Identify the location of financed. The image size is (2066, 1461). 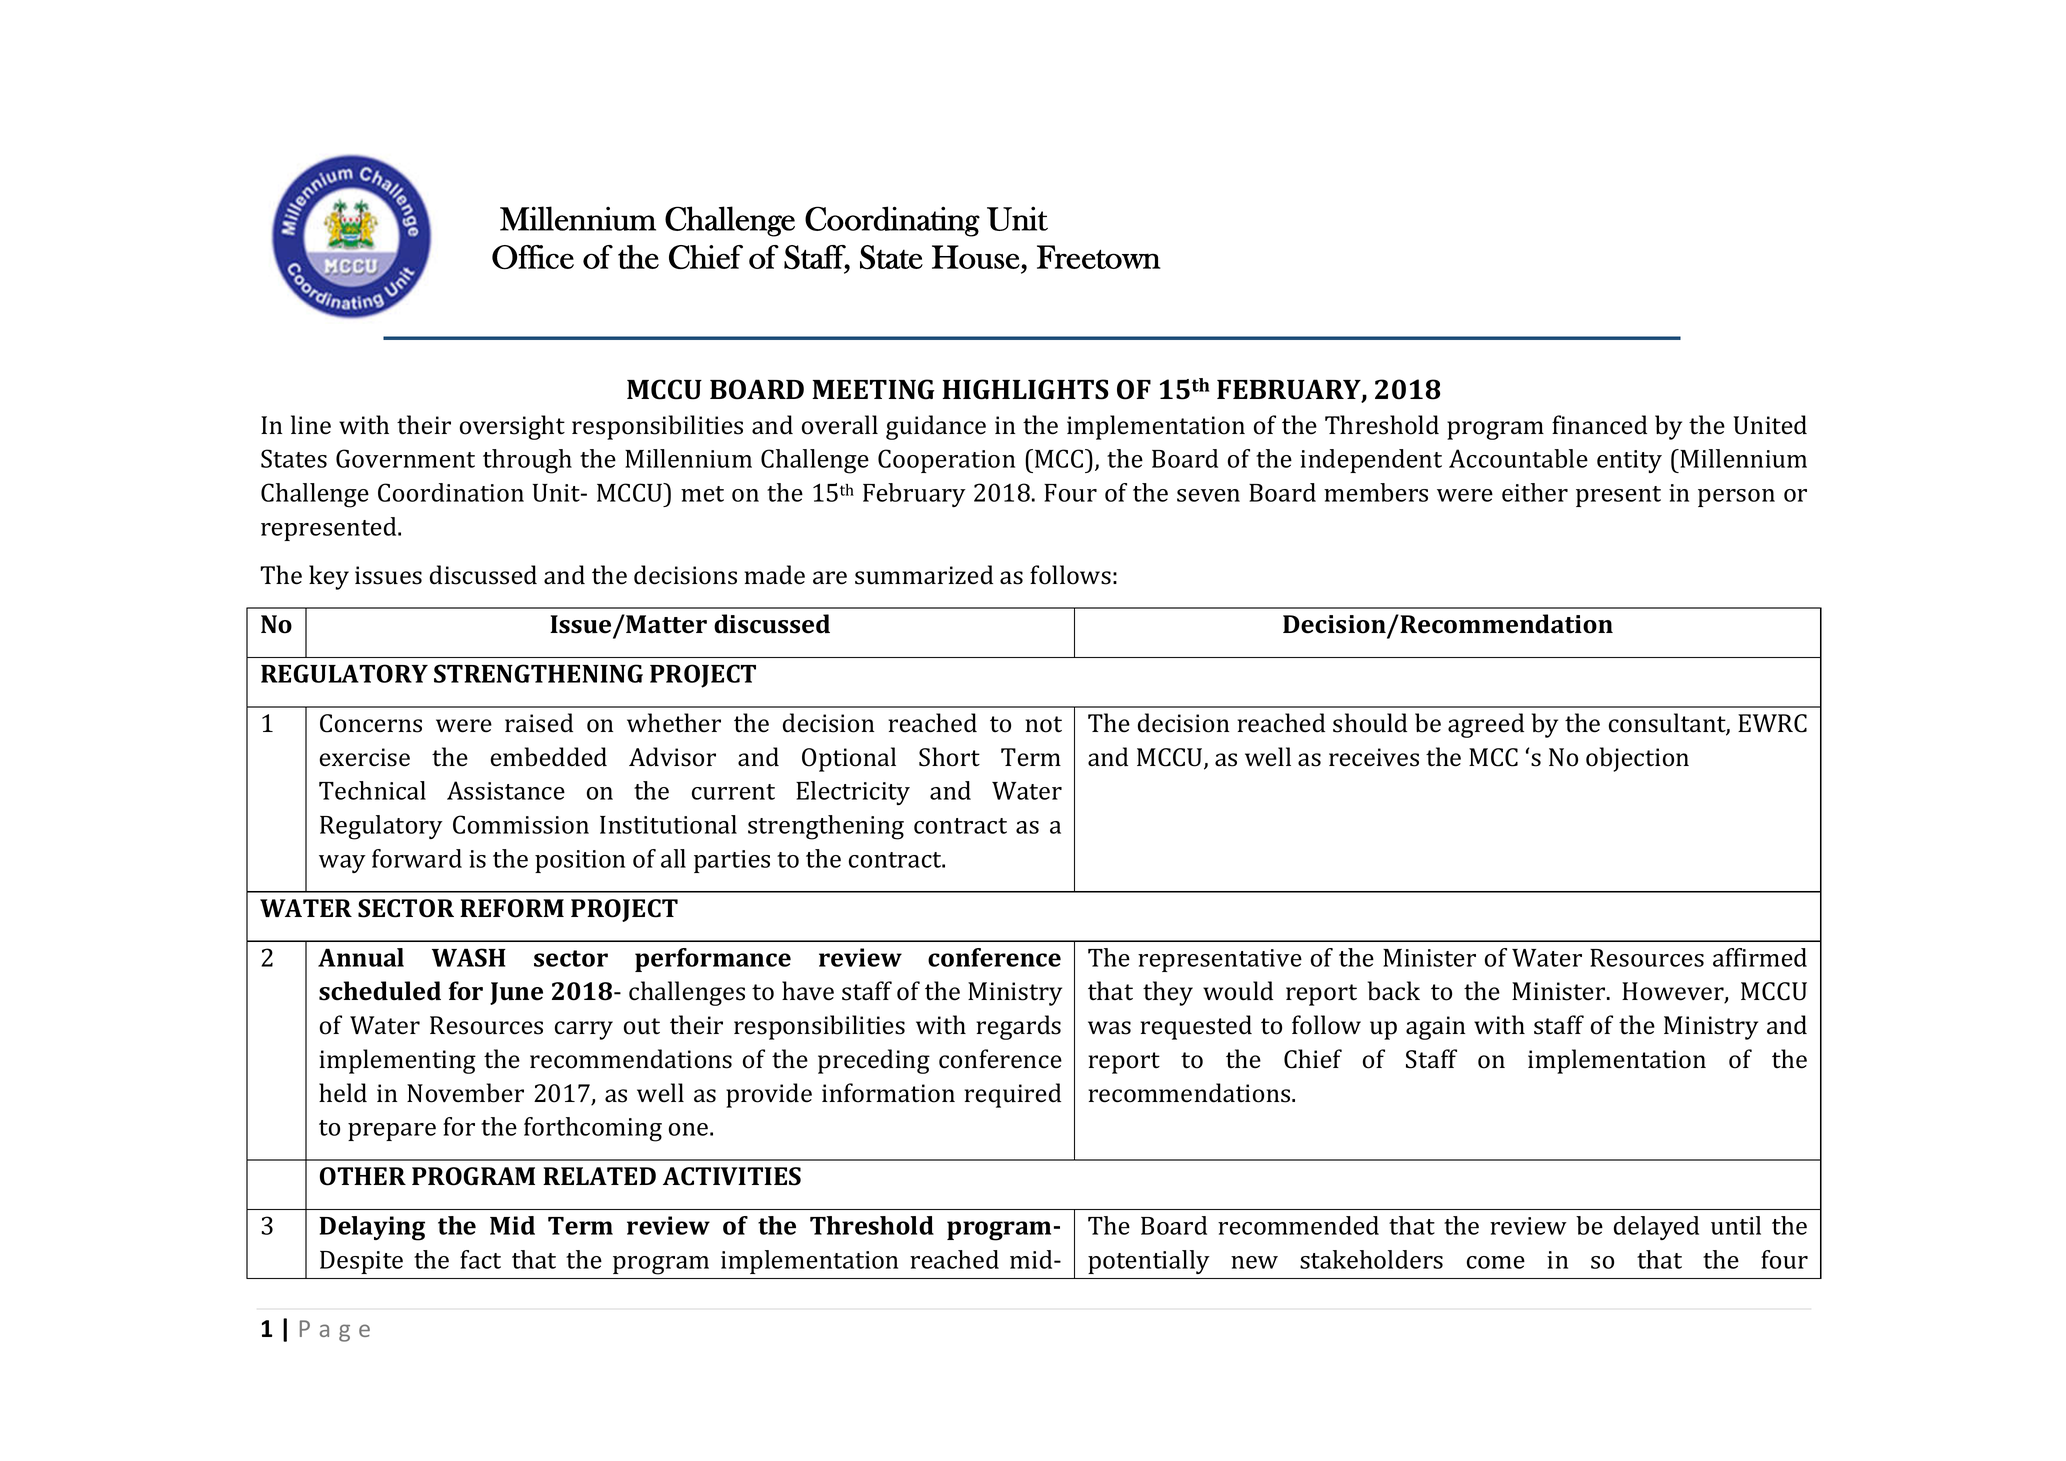
(1599, 425).
